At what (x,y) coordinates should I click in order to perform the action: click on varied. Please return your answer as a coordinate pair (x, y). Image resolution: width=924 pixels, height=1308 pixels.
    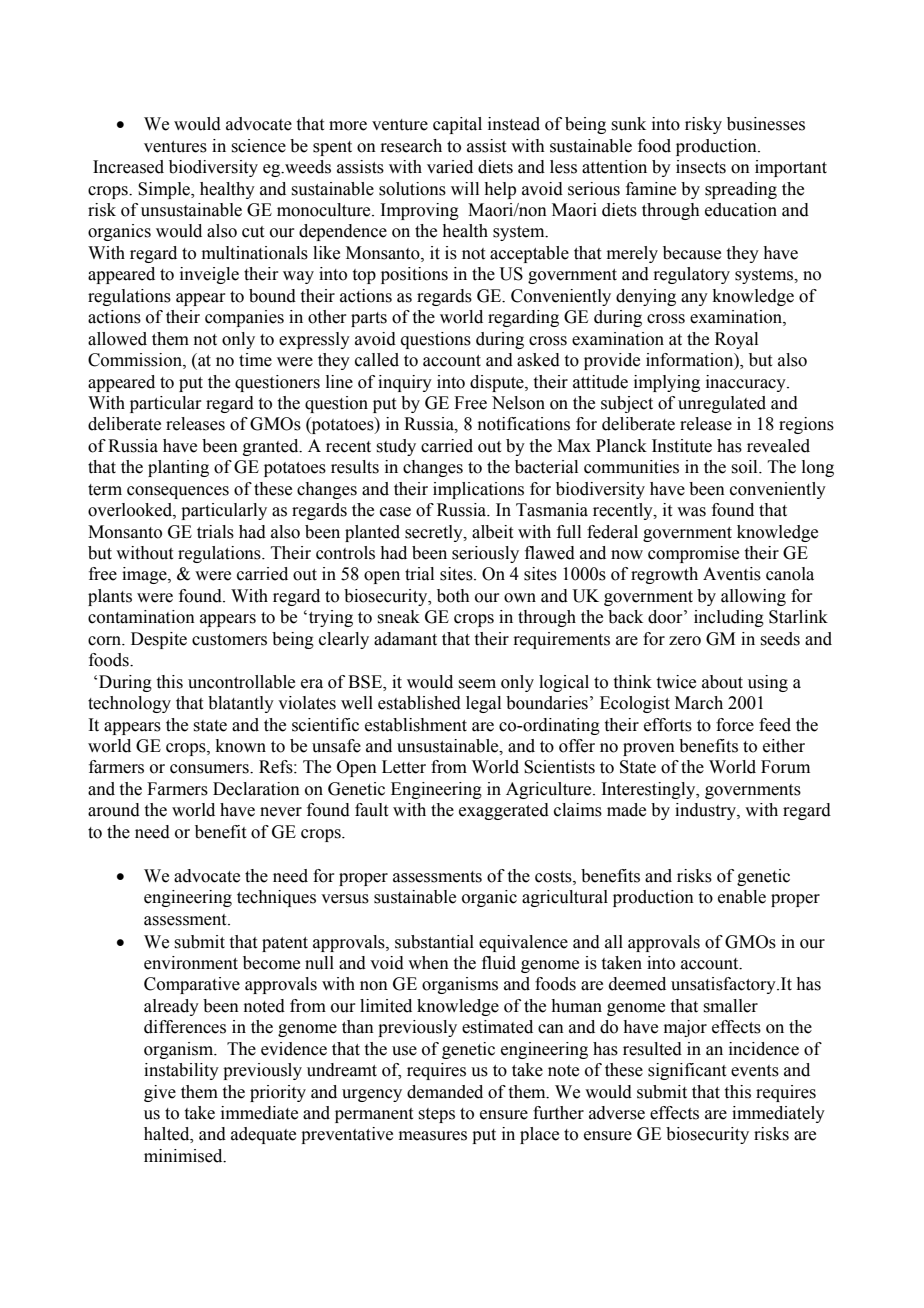
    Looking at the image, I should click on (450, 167).
